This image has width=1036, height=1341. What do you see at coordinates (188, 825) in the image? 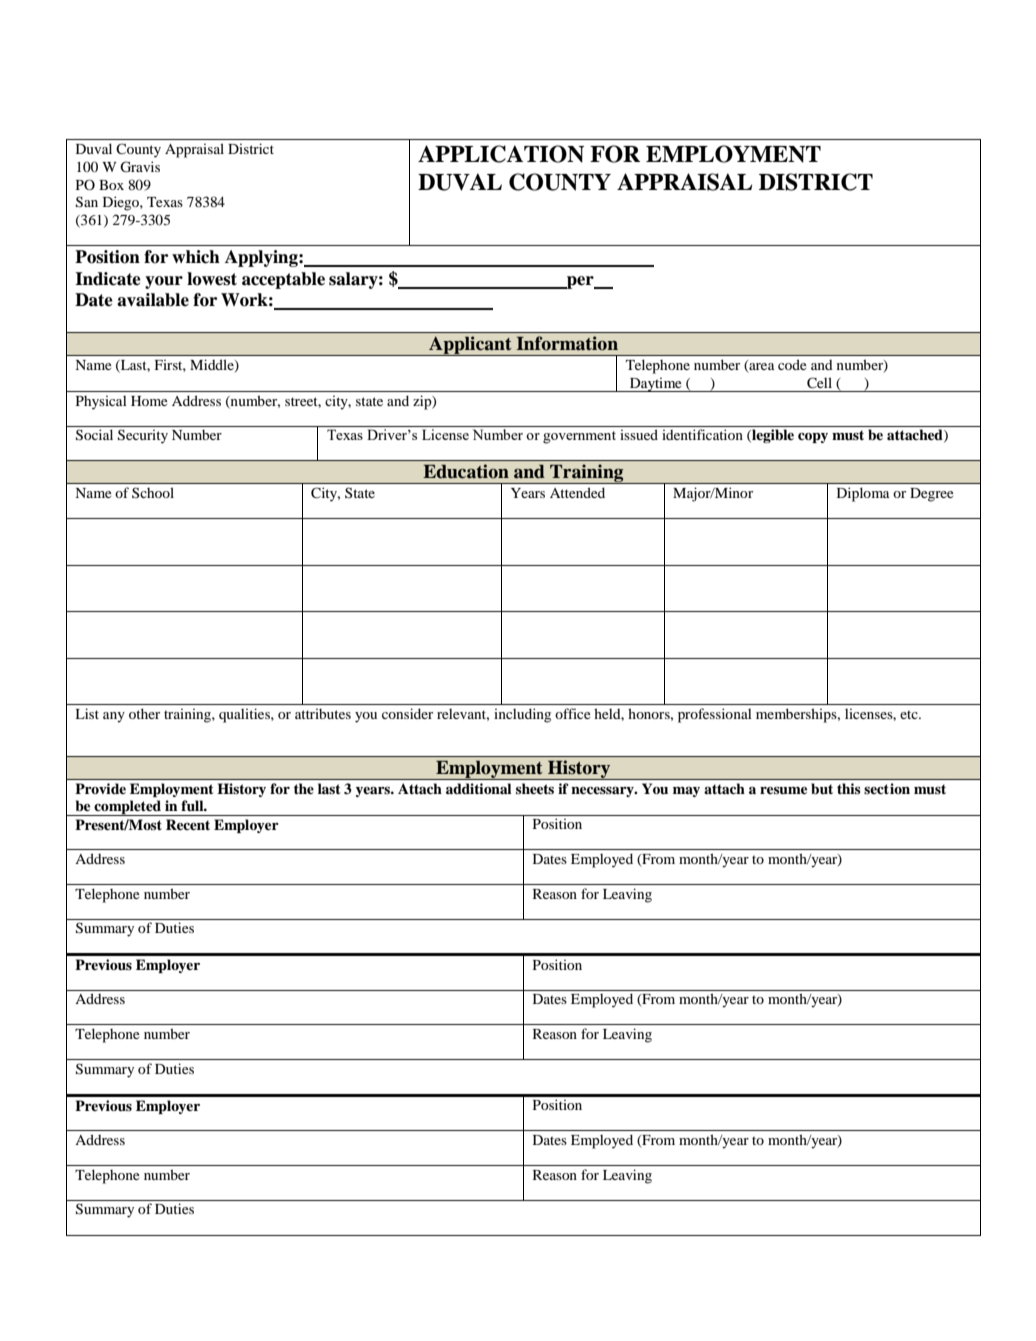
I see `Recent` at bounding box center [188, 825].
